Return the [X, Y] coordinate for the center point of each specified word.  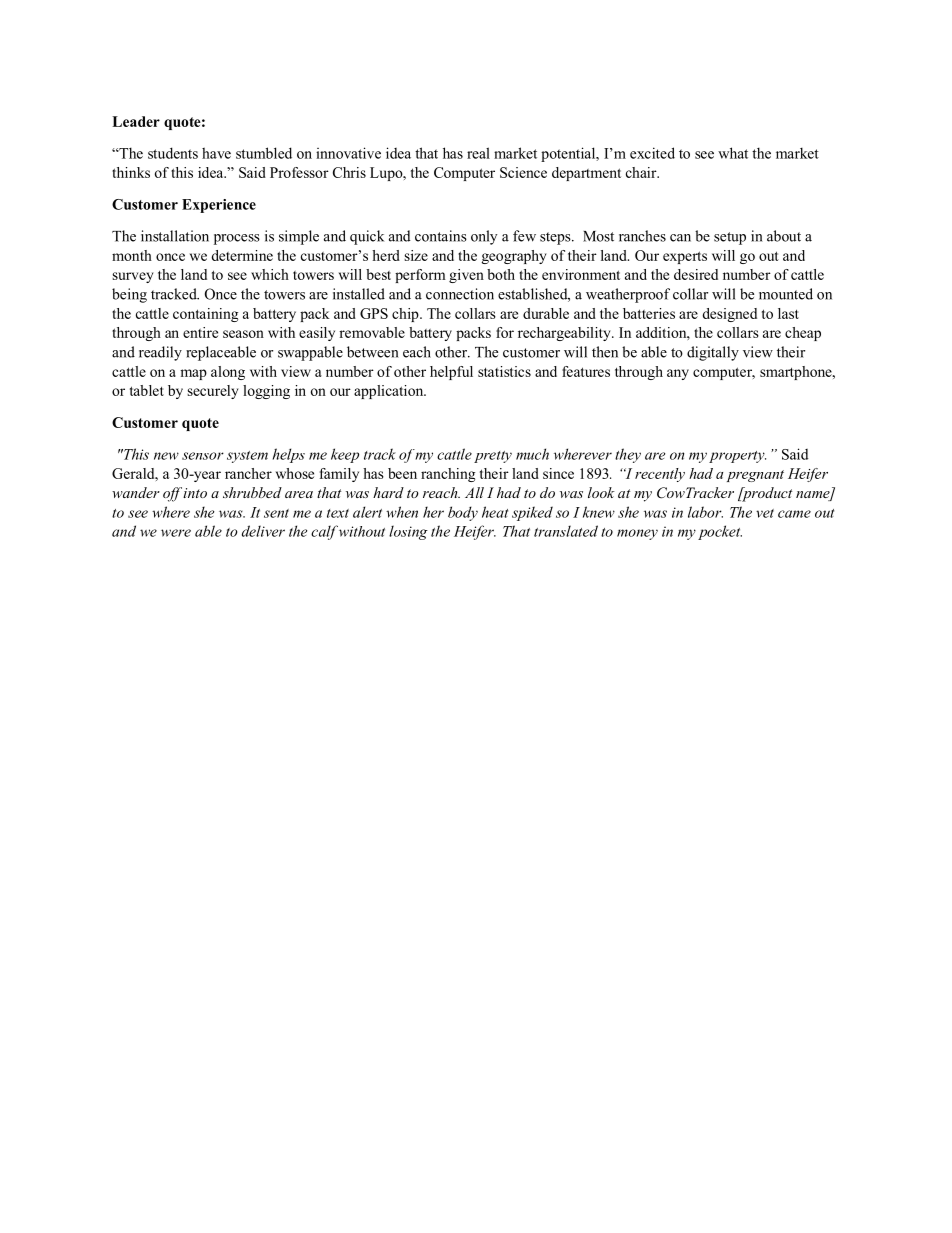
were [176, 533]
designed [729, 315]
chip [406, 315]
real [478, 153]
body [463, 513]
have [216, 153]
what [733, 153]
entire [200, 332]
